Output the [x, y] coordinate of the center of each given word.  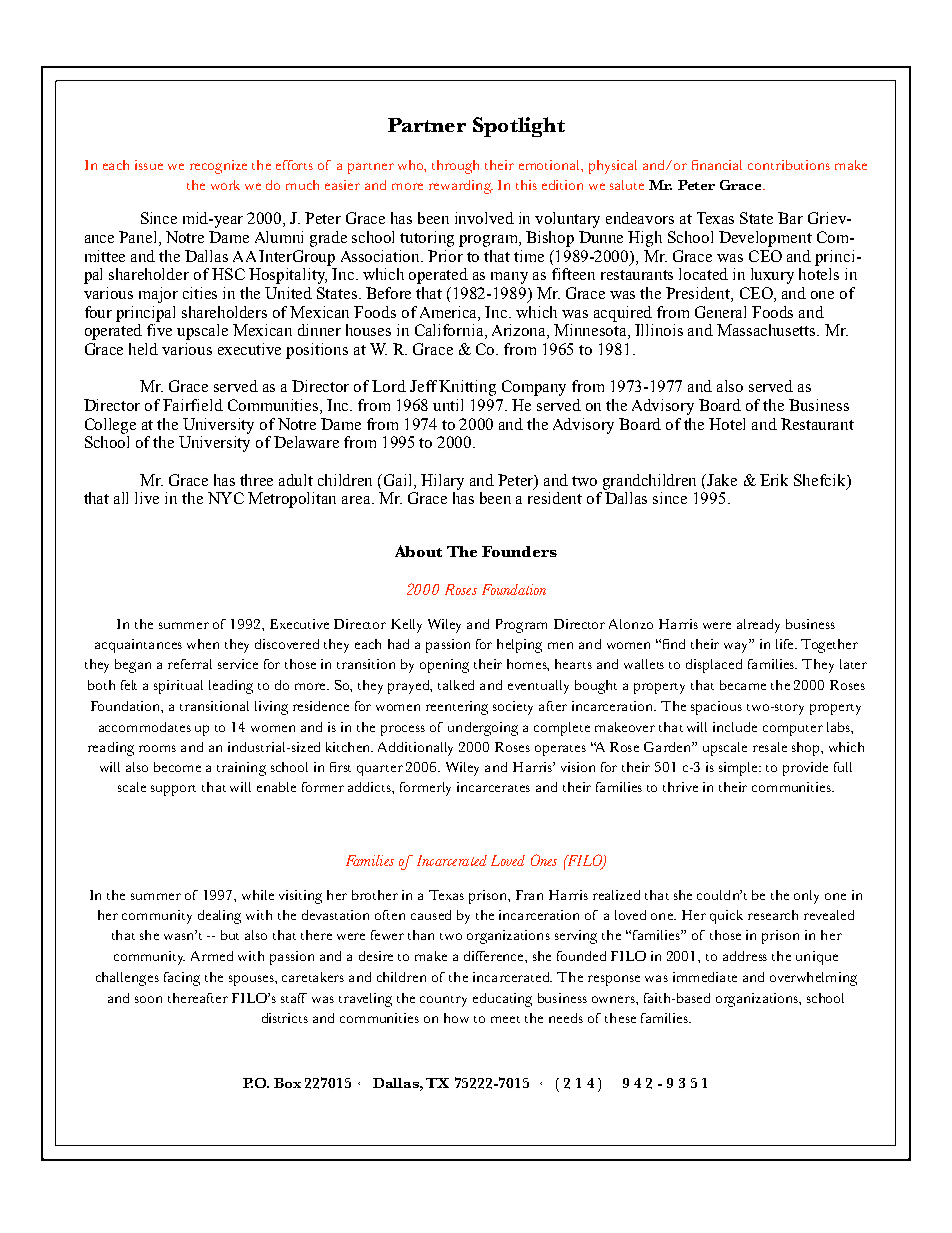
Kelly [406, 626]
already [758, 626]
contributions [789, 165]
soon [148, 999]
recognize [218, 167]
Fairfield [193, 405]
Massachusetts [767, 330]
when [203, 644]
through [455, 167]
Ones [544, 860]
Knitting [467, 388]
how [456, 1018]
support [173, 790]
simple [739, 769]
